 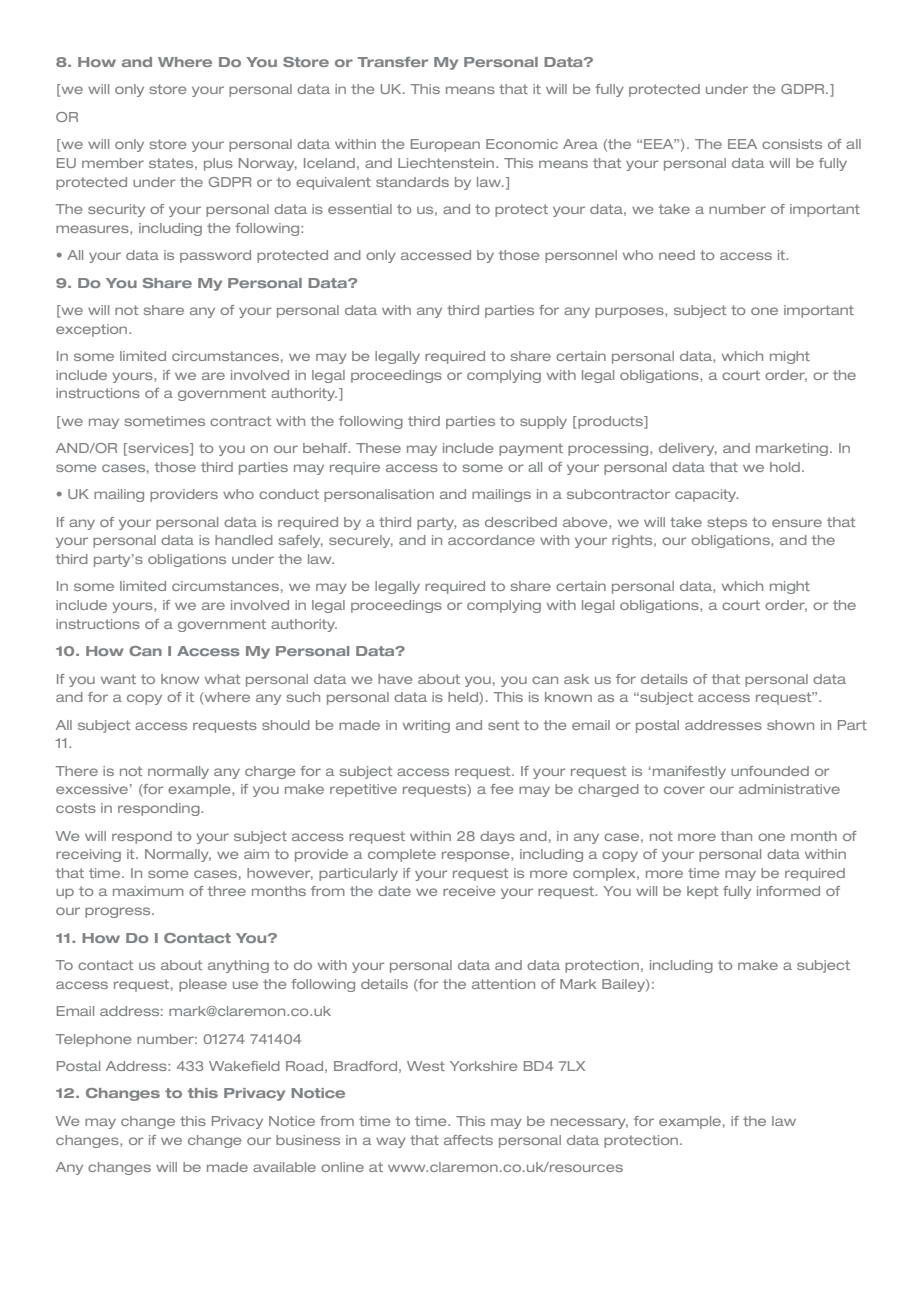 I want to click on Yorkshire, so click(x=483, y=1066).
